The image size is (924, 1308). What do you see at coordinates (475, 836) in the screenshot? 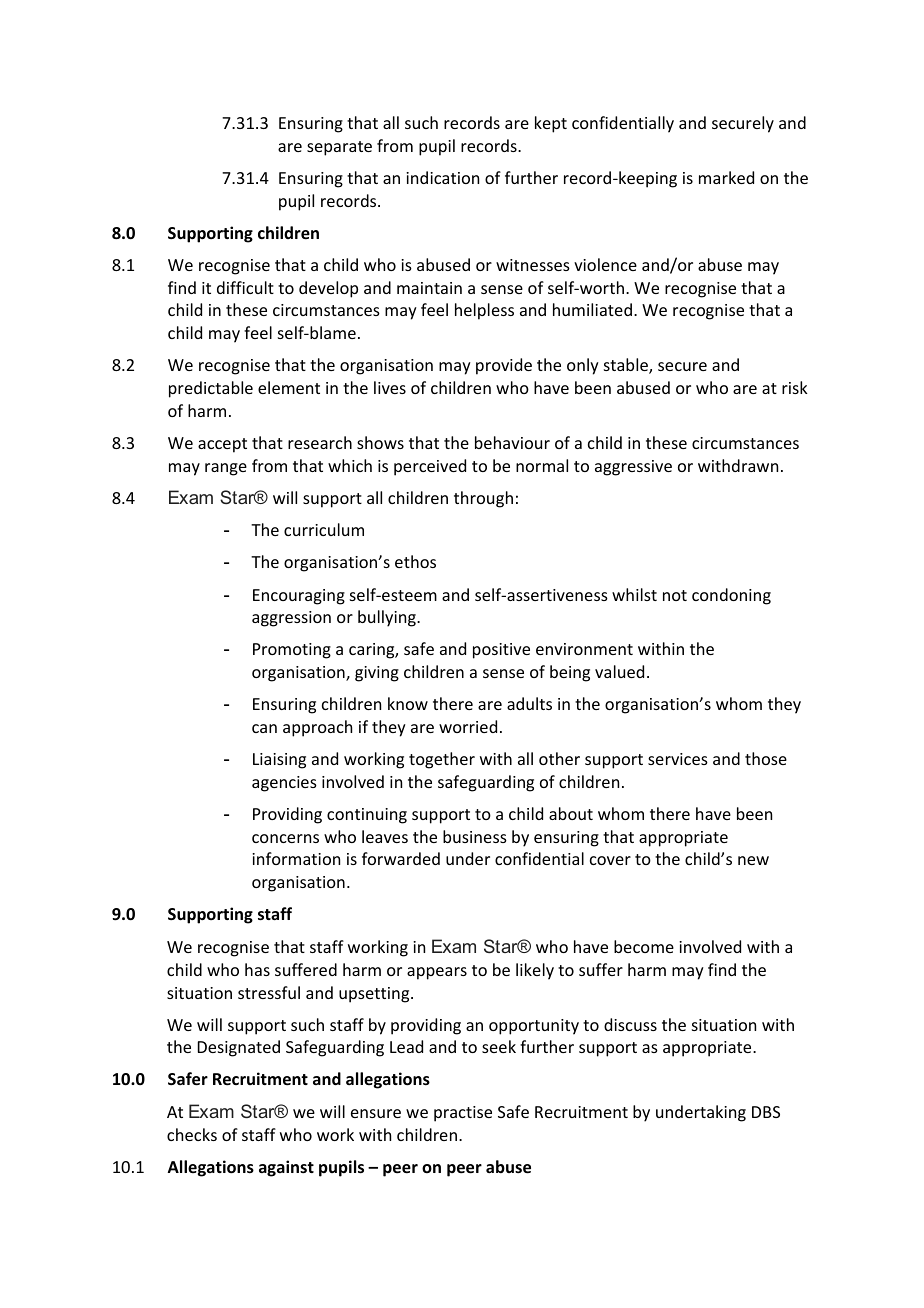
I see `business` at bounding box center [475, 836].
